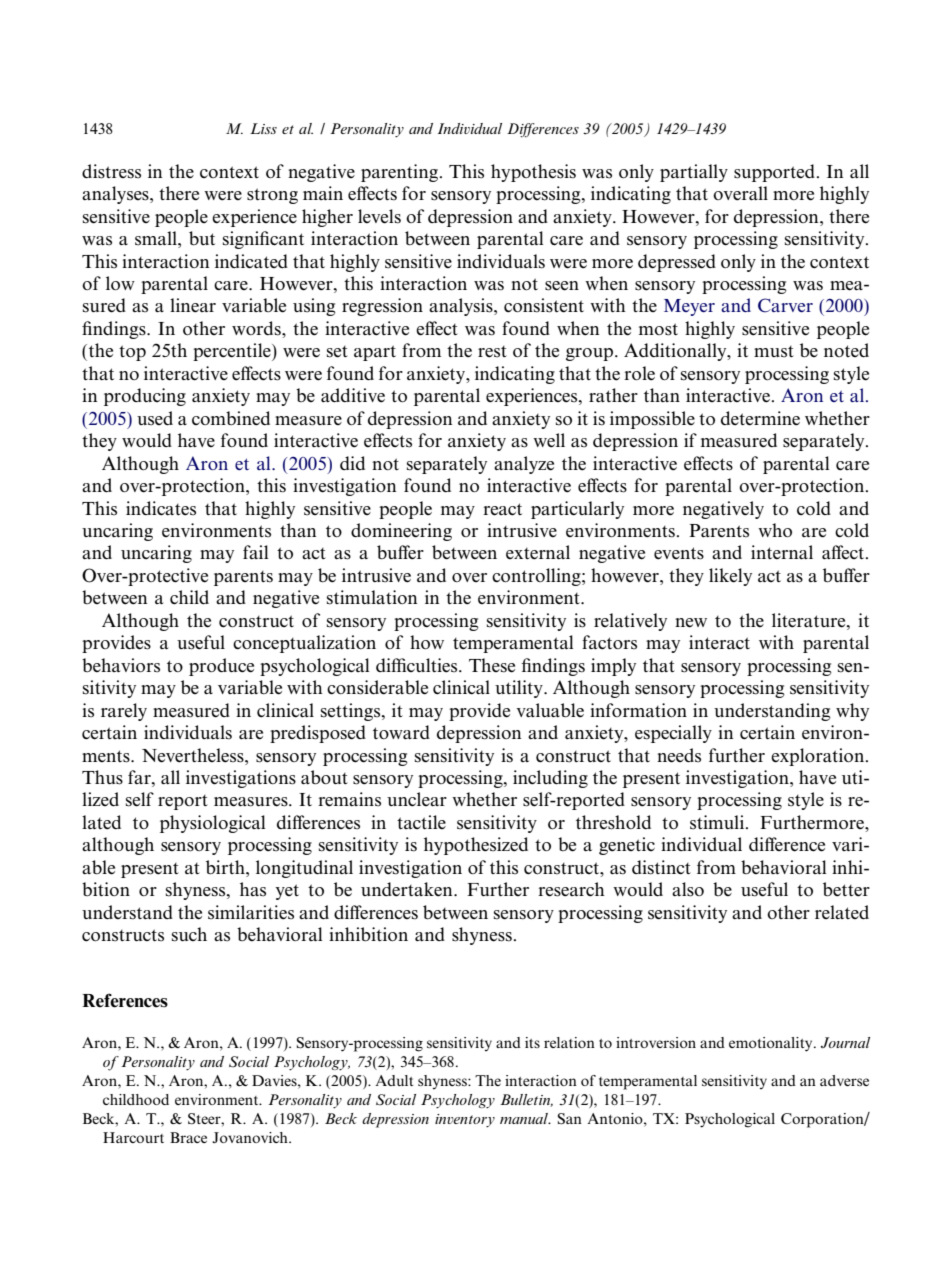  Describe the element at coordinates (810, 620) in the screenshot. I see `literature` at that location.
